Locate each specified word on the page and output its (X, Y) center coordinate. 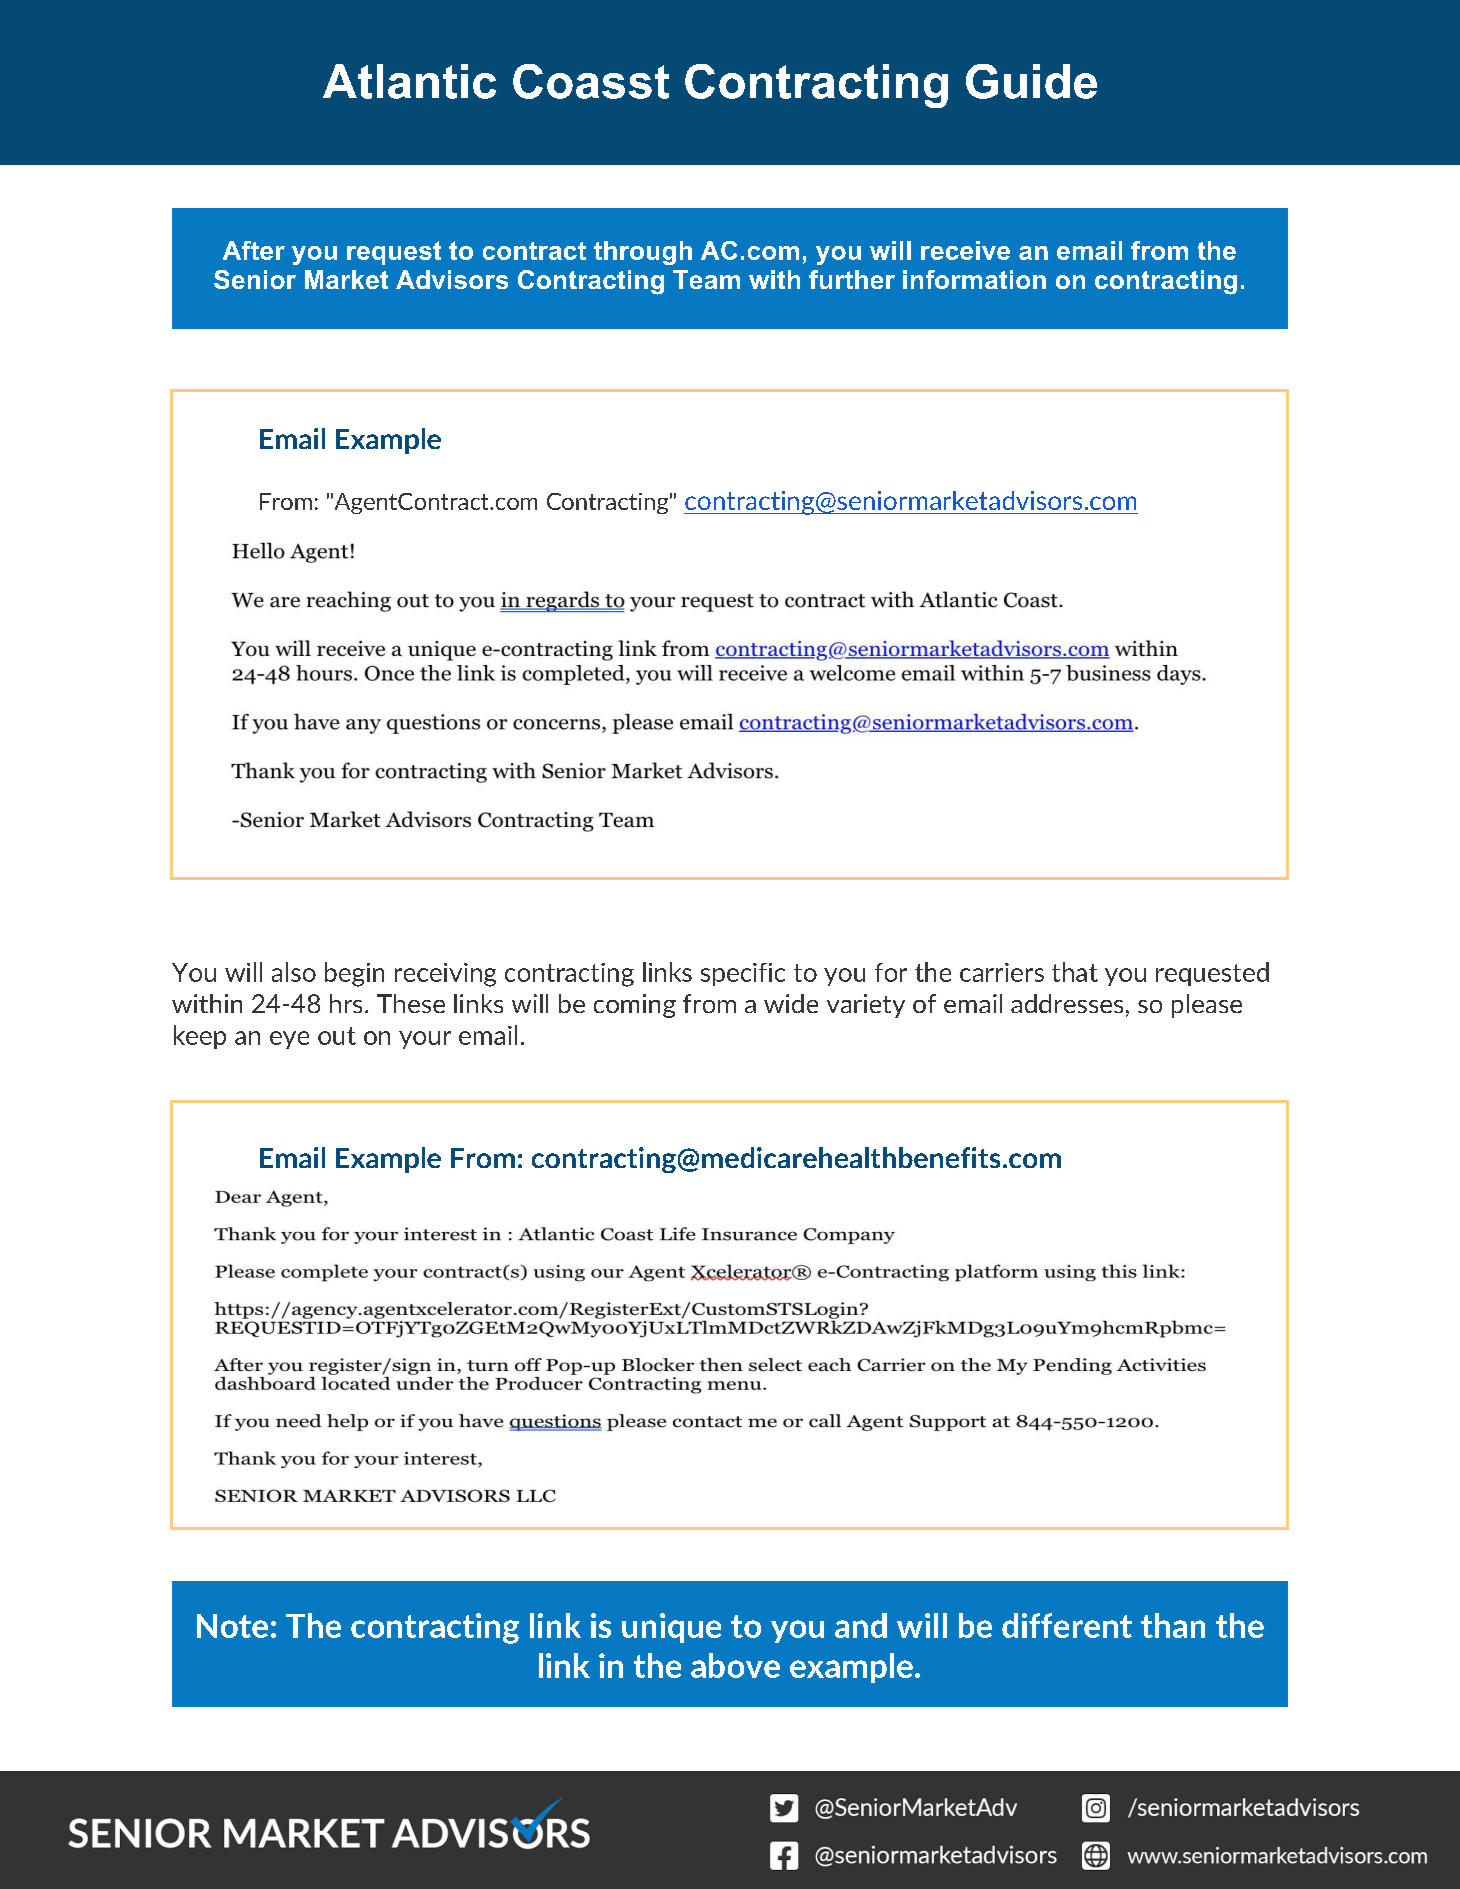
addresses (1067, 1003)
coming (635, 1006)
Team (706, 279)
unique (671, 1628)
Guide (1031, 81)
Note (232, 1626)
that (1075, 972)
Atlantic (409, 81)
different (1067, 1625)
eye (289, 1040)
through (643, 253)
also (294, 972)
